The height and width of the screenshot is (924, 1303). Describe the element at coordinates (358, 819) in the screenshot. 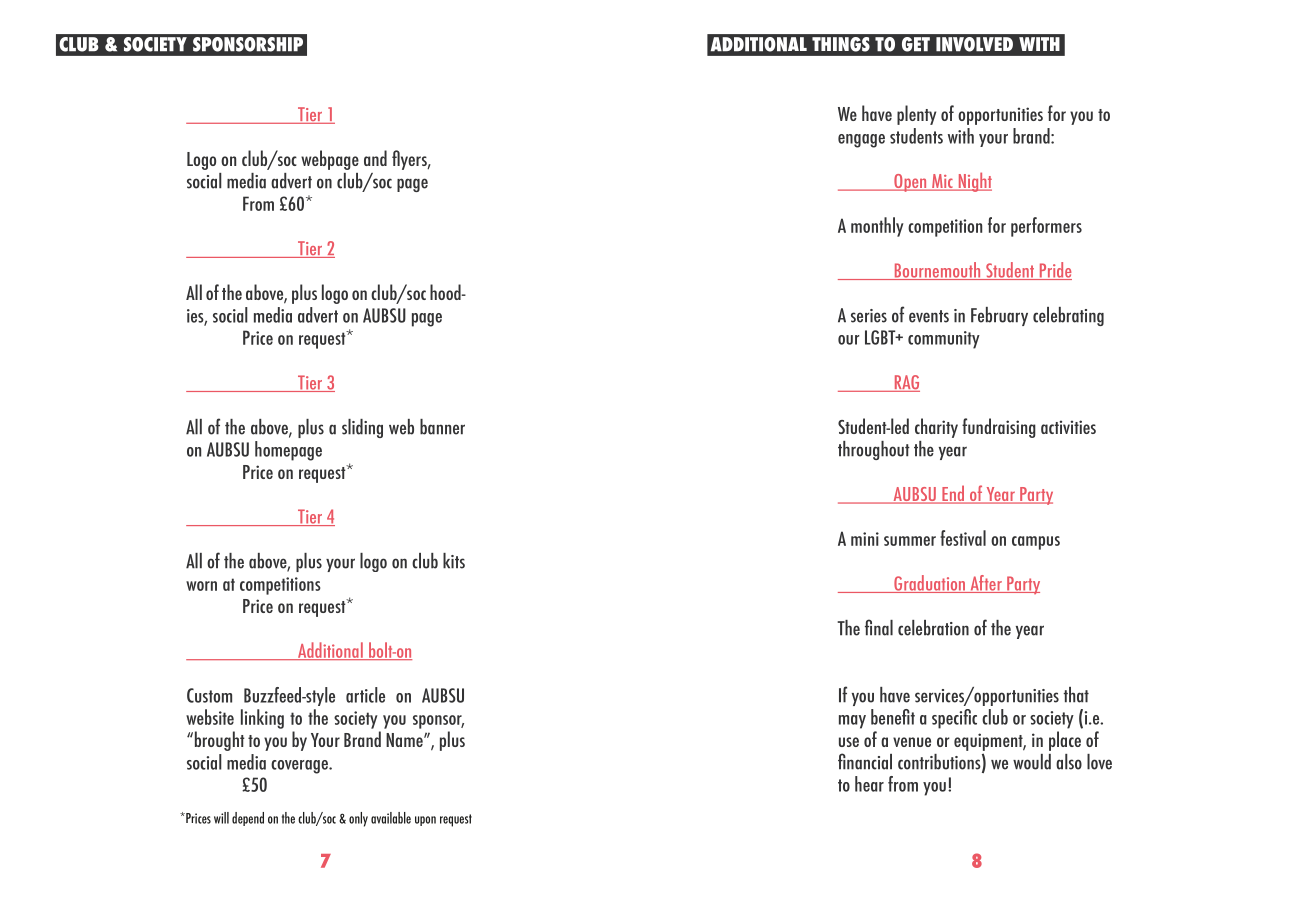

I see `only` at that location.
